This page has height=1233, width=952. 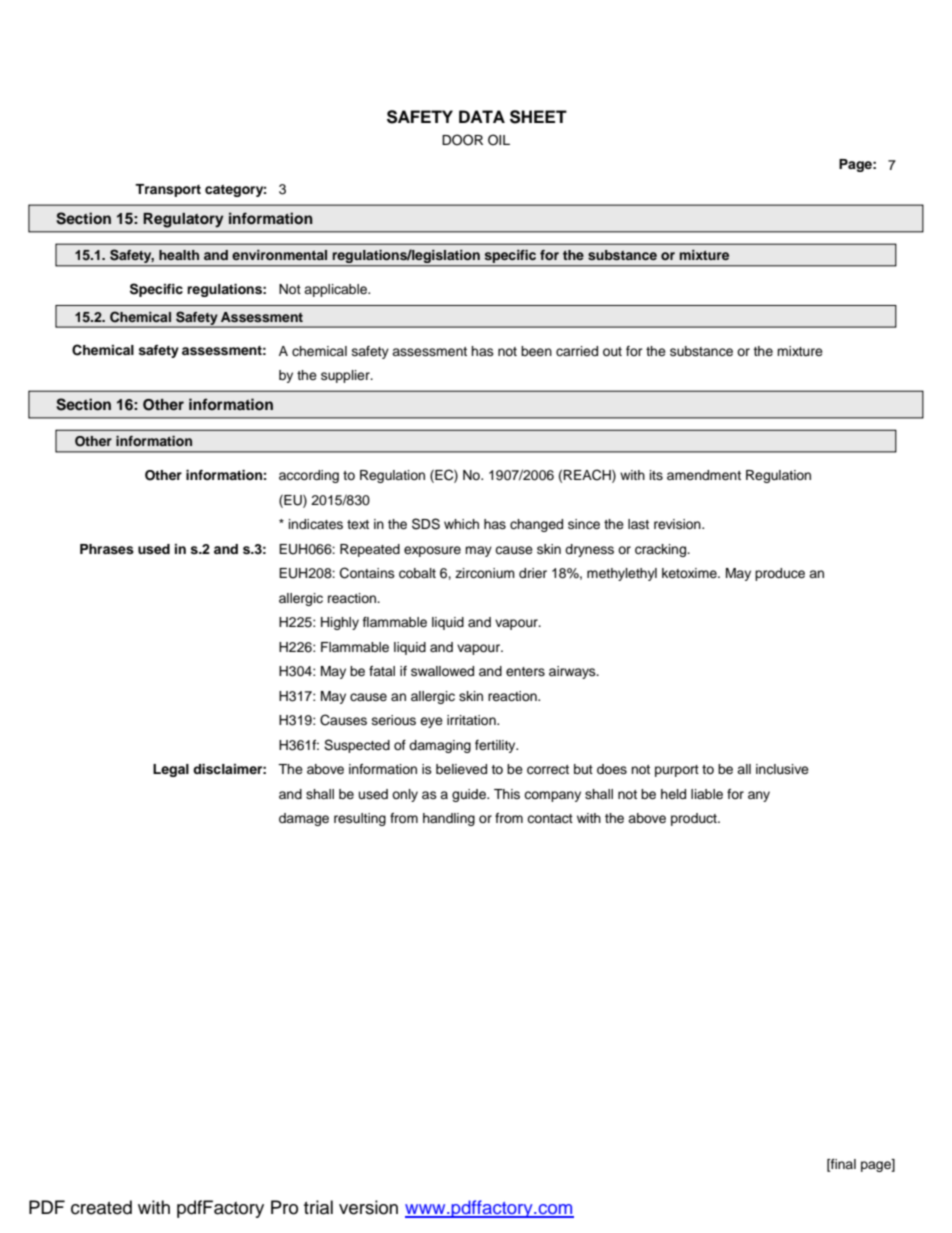 What do you see at coordinates (107, 549) in the page?
I see `Phrases` at bounding box center [107, 549].
